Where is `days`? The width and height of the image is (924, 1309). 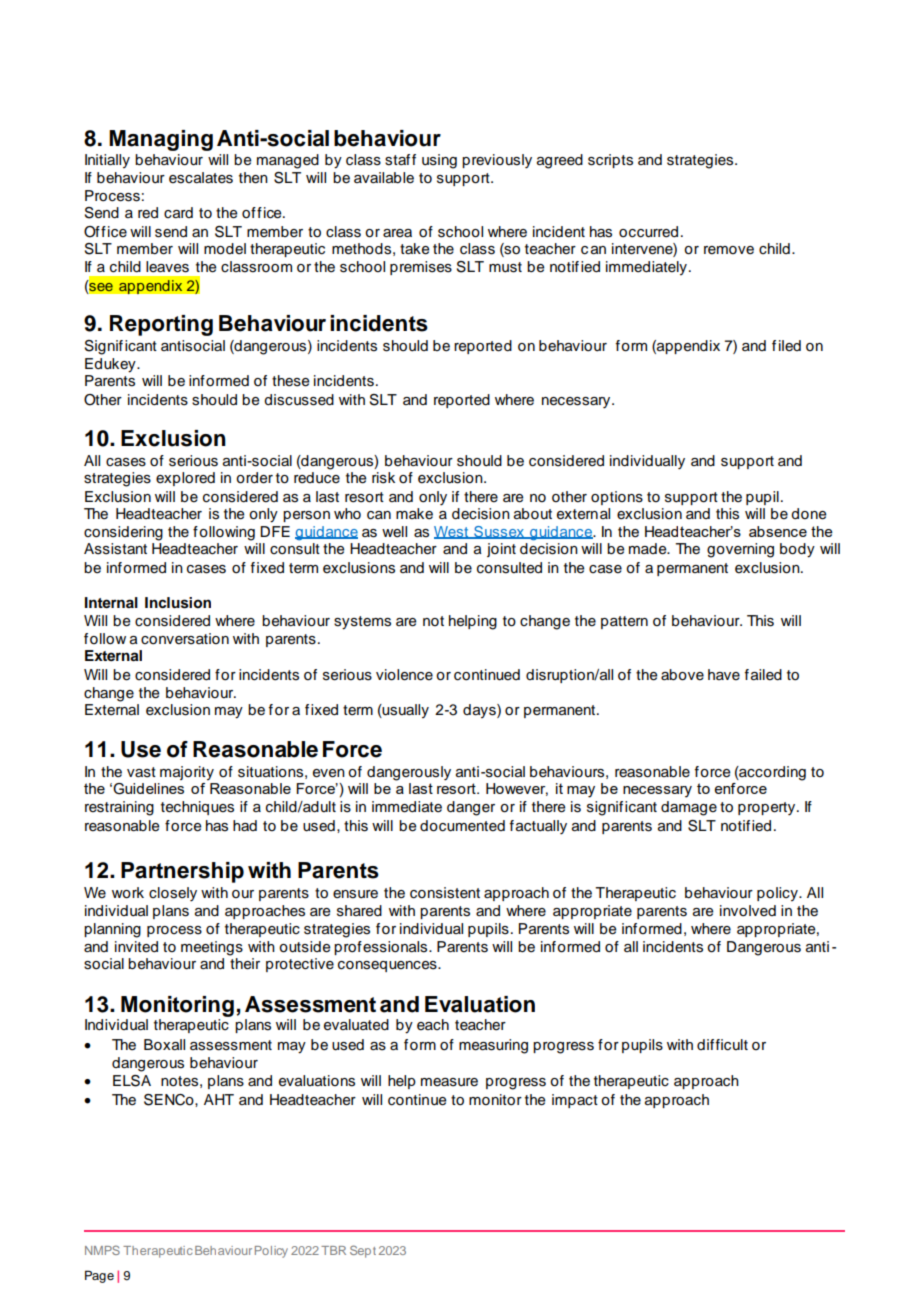
days is located at coordinates (480, 711).
